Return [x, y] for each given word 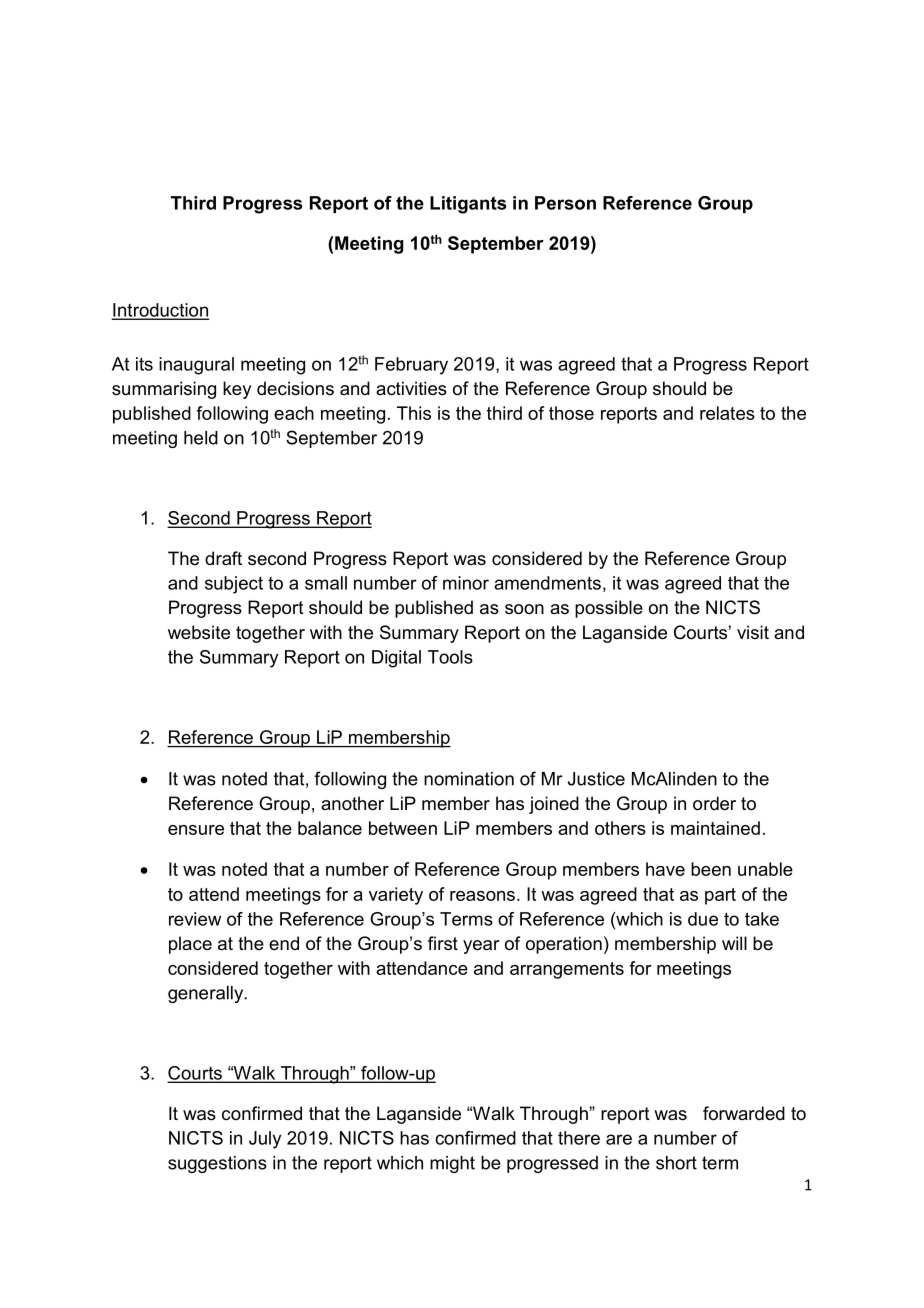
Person [565, 203]
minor [466, 583]
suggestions [217, 1164]
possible [609, 609]
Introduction [160, 311]
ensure [196, 830]
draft [223, 558]
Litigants [468, 205]
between [403, 828]
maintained [715, 828]
